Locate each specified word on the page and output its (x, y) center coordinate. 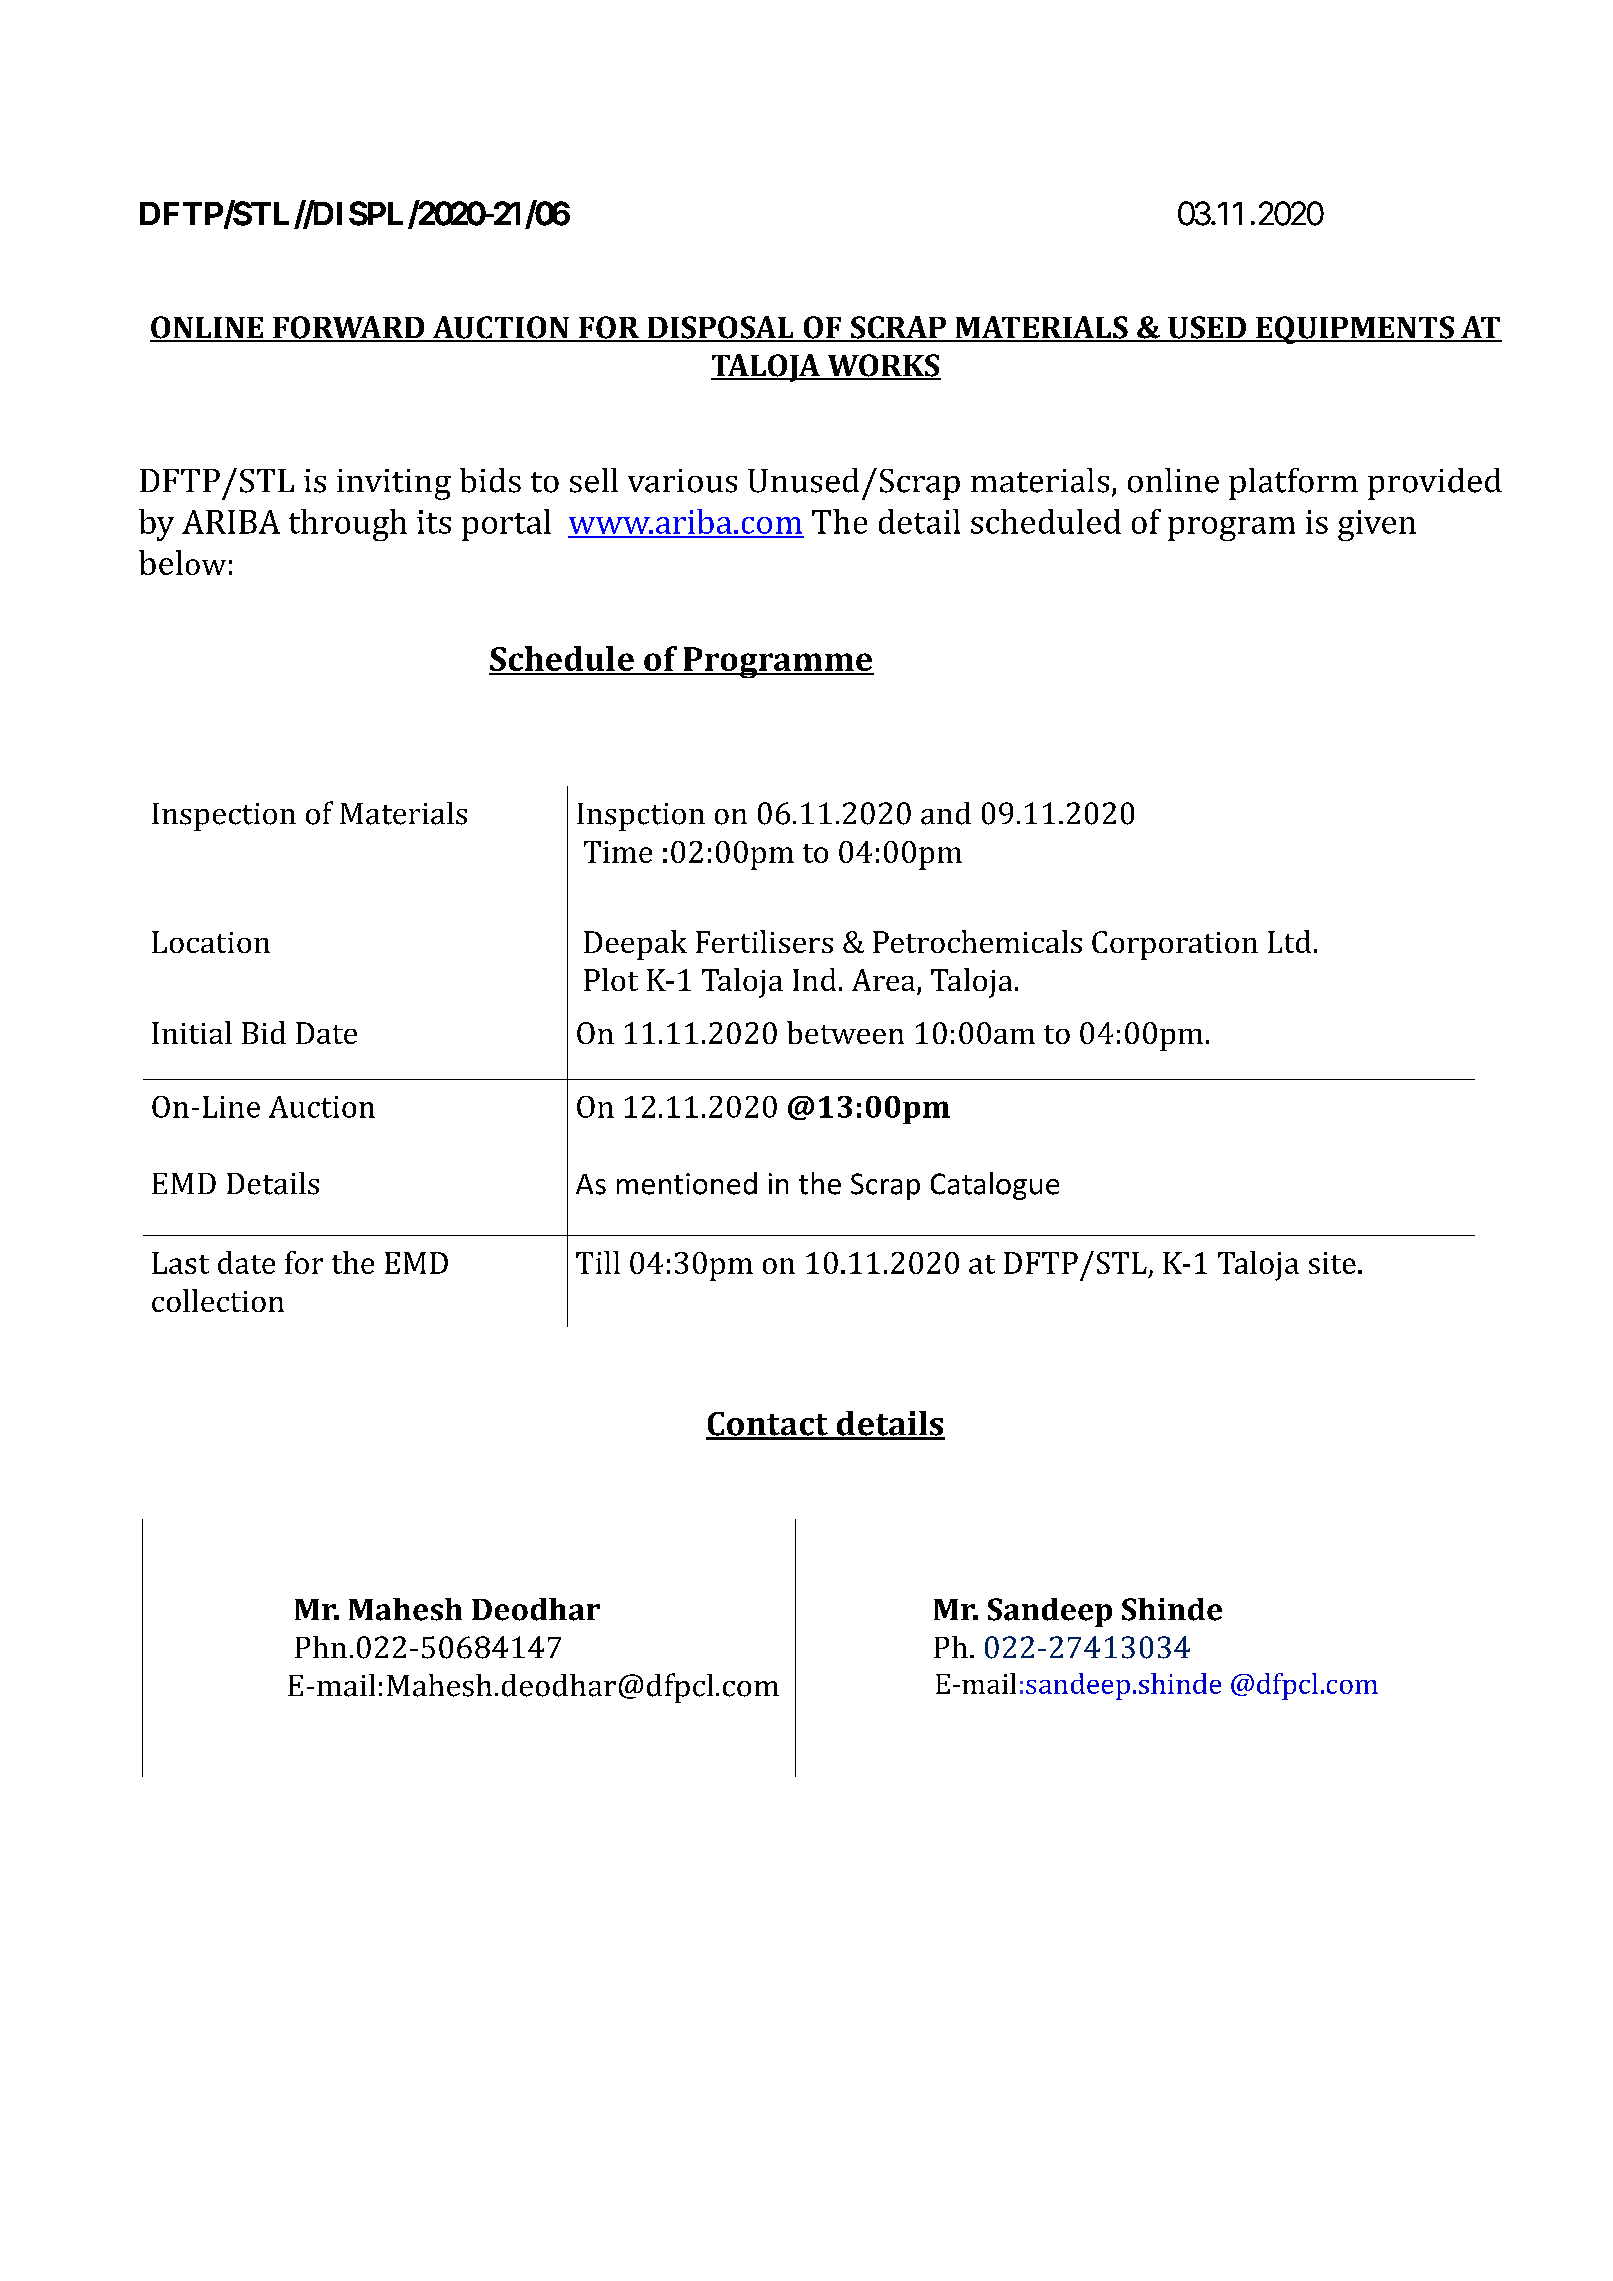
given (1377, 525)
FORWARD (349, 328)
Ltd (1289, 941)
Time (618, 852)
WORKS (883, 366)
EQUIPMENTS (1355, 330)
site (1332, 1263)
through (348, 525)
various (682, 481)
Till (598, 1262)
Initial (192, 1032)
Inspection (224, 817)
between (845, 1032)
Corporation (1175, 945)
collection (218, 1300)
